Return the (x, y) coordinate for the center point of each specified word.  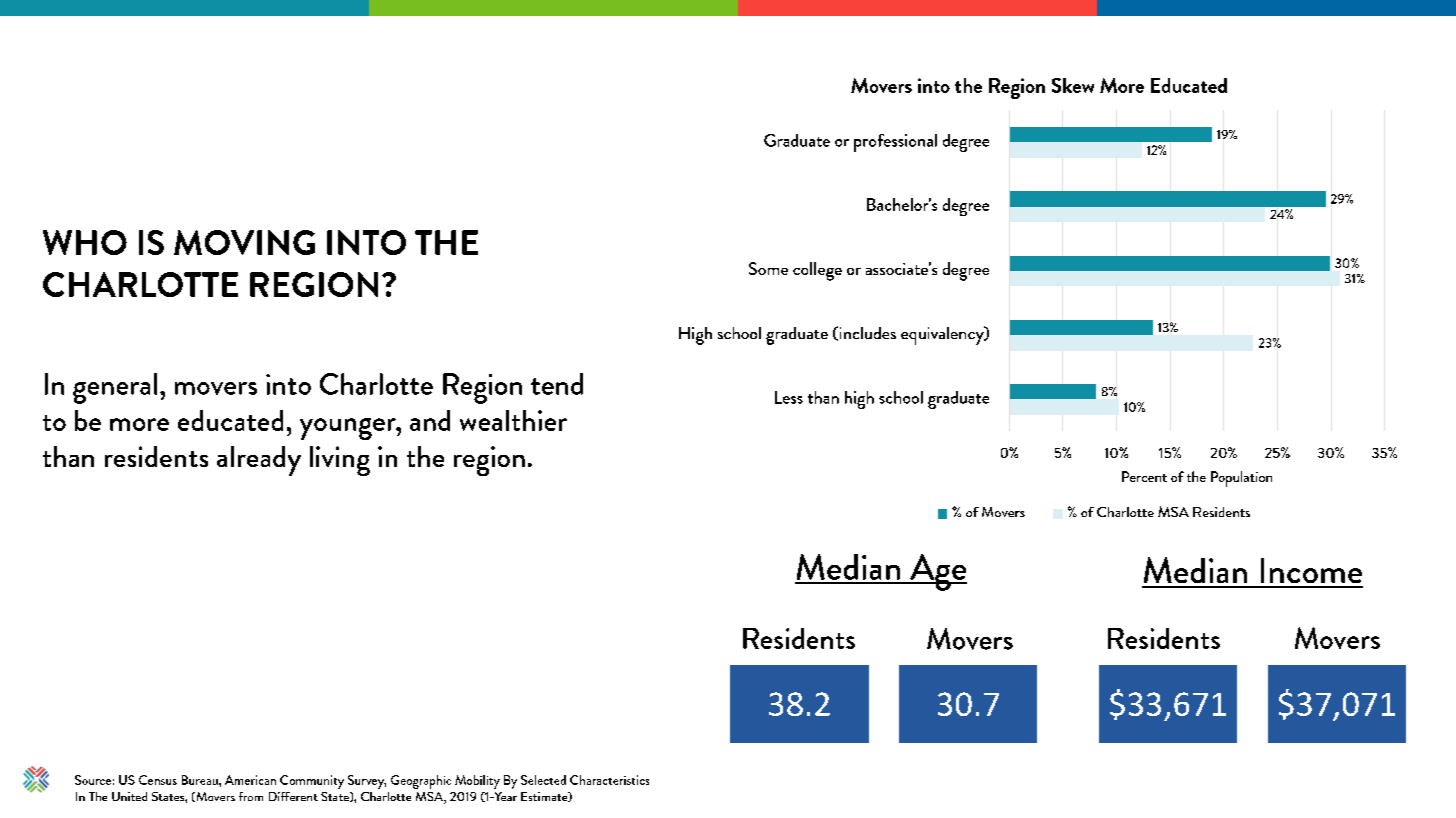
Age (937, 572)
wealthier (513, 420)
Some (768, 268)
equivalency (943, 335)
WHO (85, 242)
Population (1241, 479)
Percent (1144, 476)
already (259, 461)
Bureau (201, 780)
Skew (1073, 85)
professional (895, 143)
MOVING (244, 242)
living (340, 461)
